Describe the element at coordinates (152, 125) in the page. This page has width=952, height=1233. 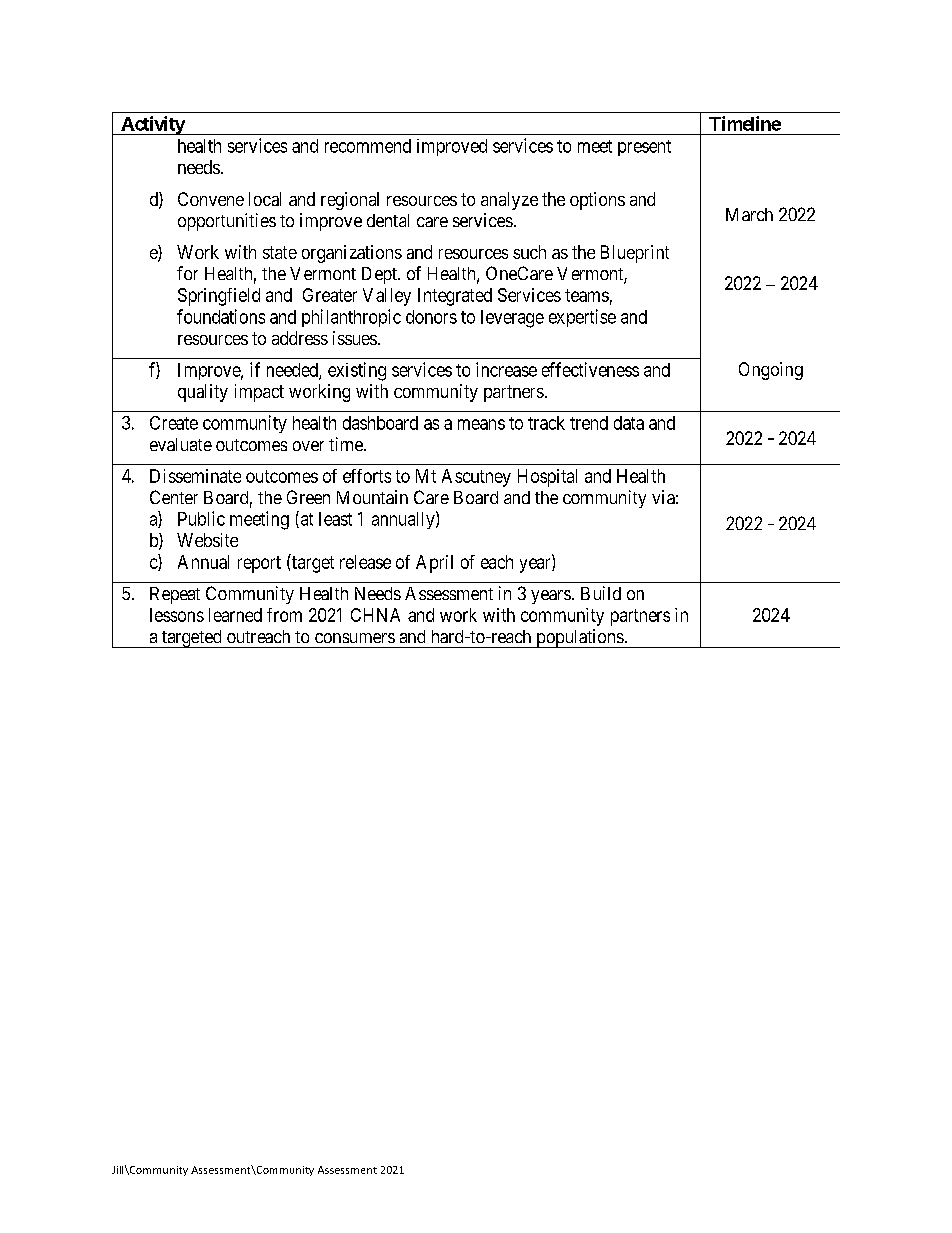
I see `Activity` at that location.
